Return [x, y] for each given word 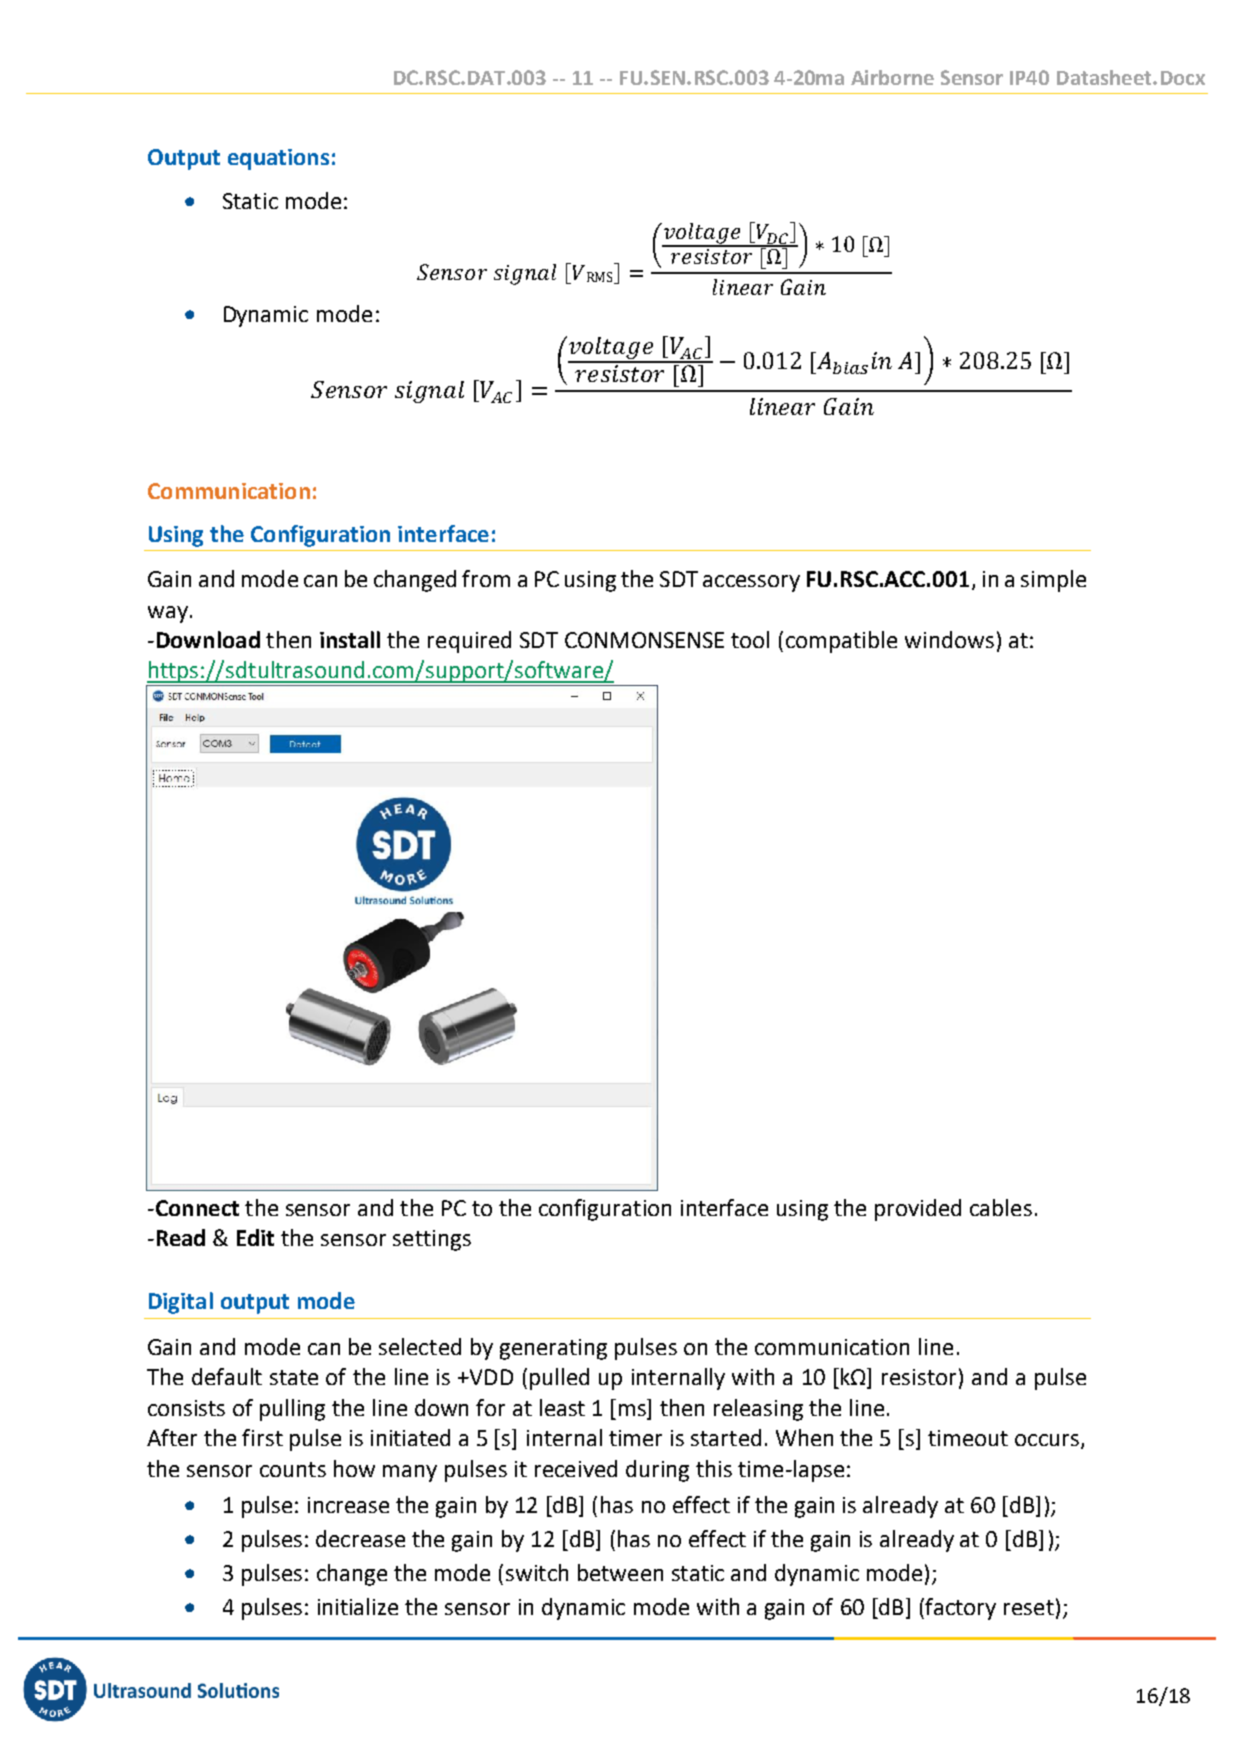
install [350, 639]
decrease [360, 1538]
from [486, 578]
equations [278, 159]
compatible [841, 642]
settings [432, 1240]
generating [553, 1349]
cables [1001, 1207]
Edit [255, 1237]
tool [750, 639]
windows [949, 639]
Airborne [892, 77]
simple [1053, 581]
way [168, 614]
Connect [196, 1208]
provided [918, 1210]
